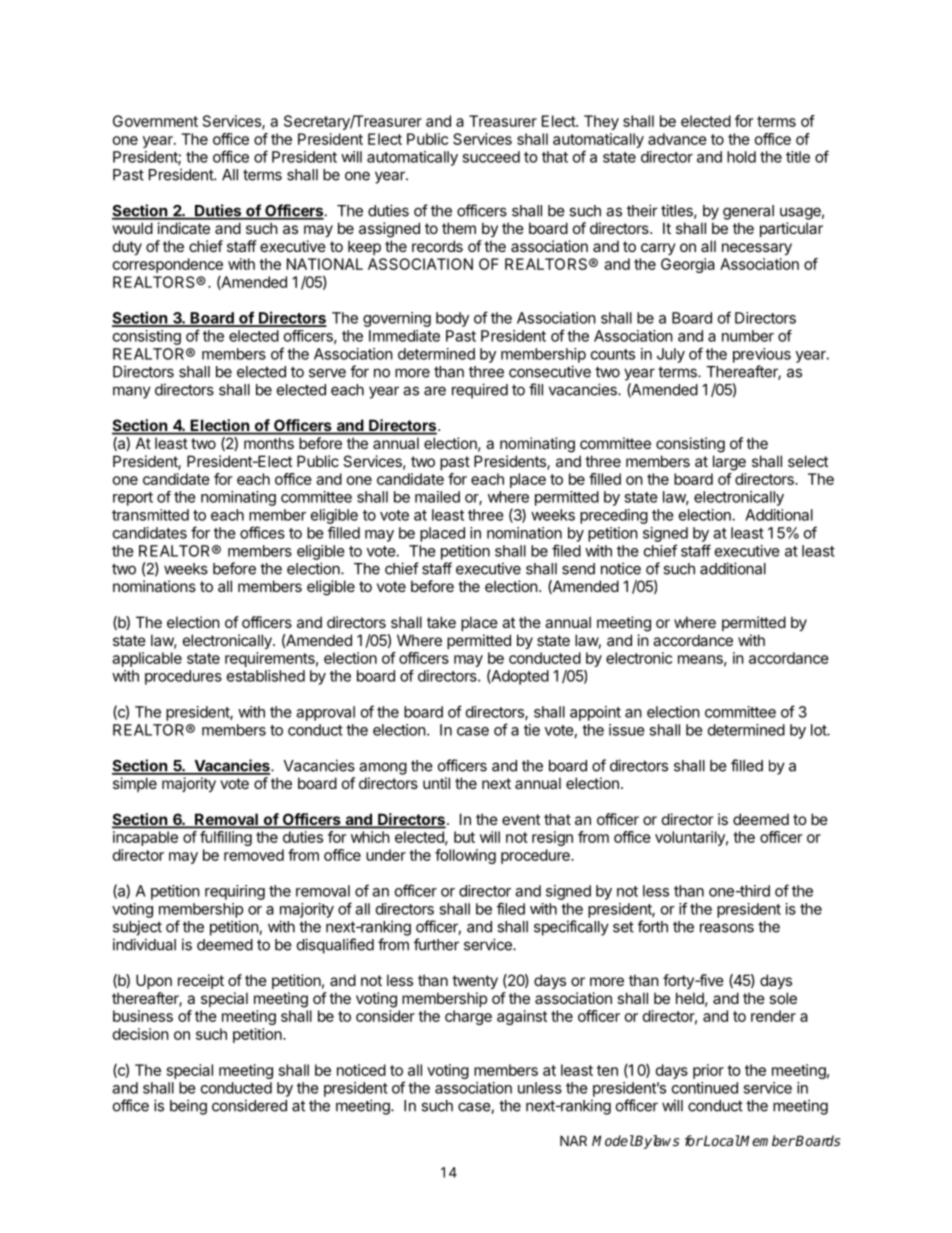  What do you see at coordinates (819, 730) in the document?
I see `lot` at bounding box center [819, 730].
